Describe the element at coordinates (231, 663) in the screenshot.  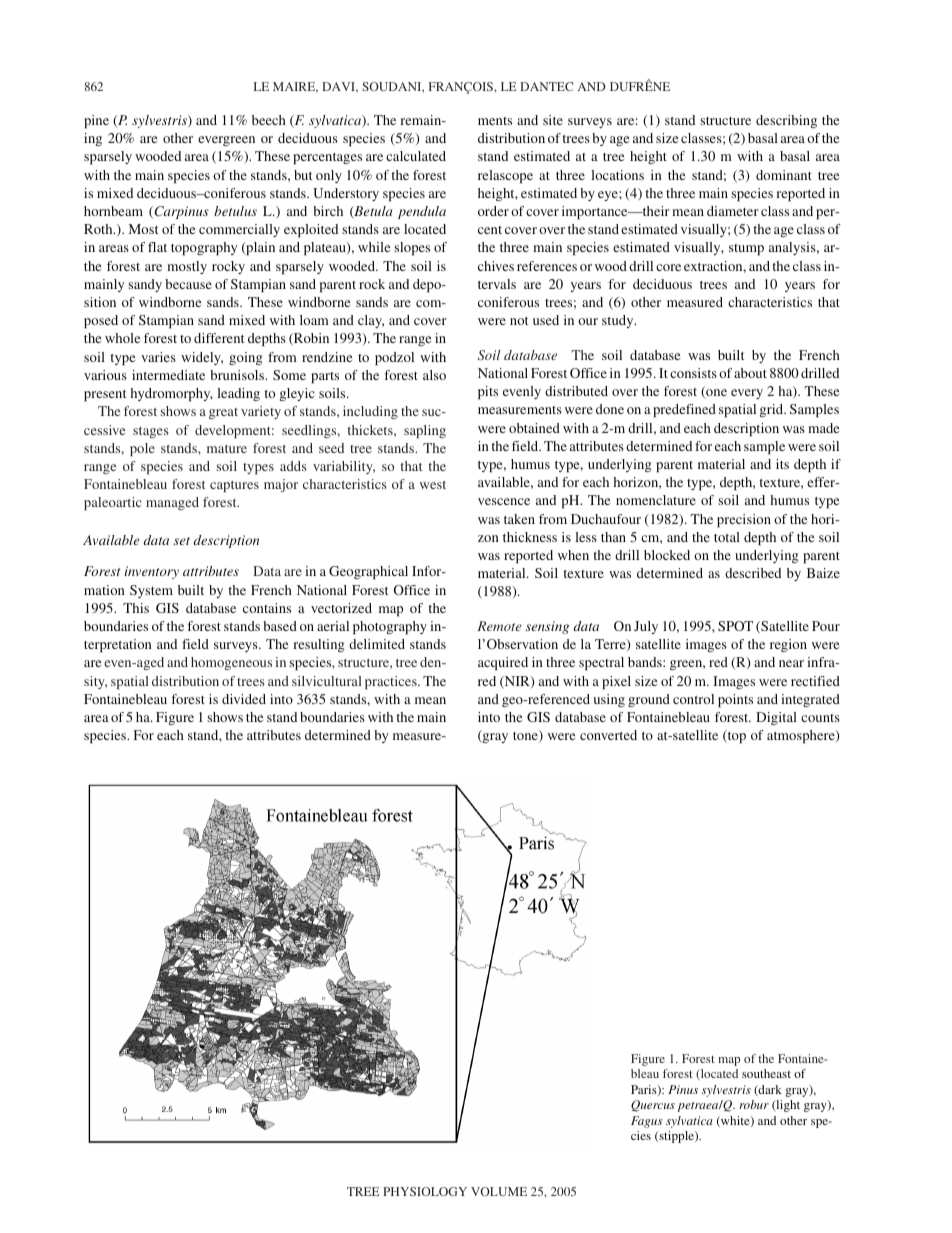
I see `homogeneous` at that location.
